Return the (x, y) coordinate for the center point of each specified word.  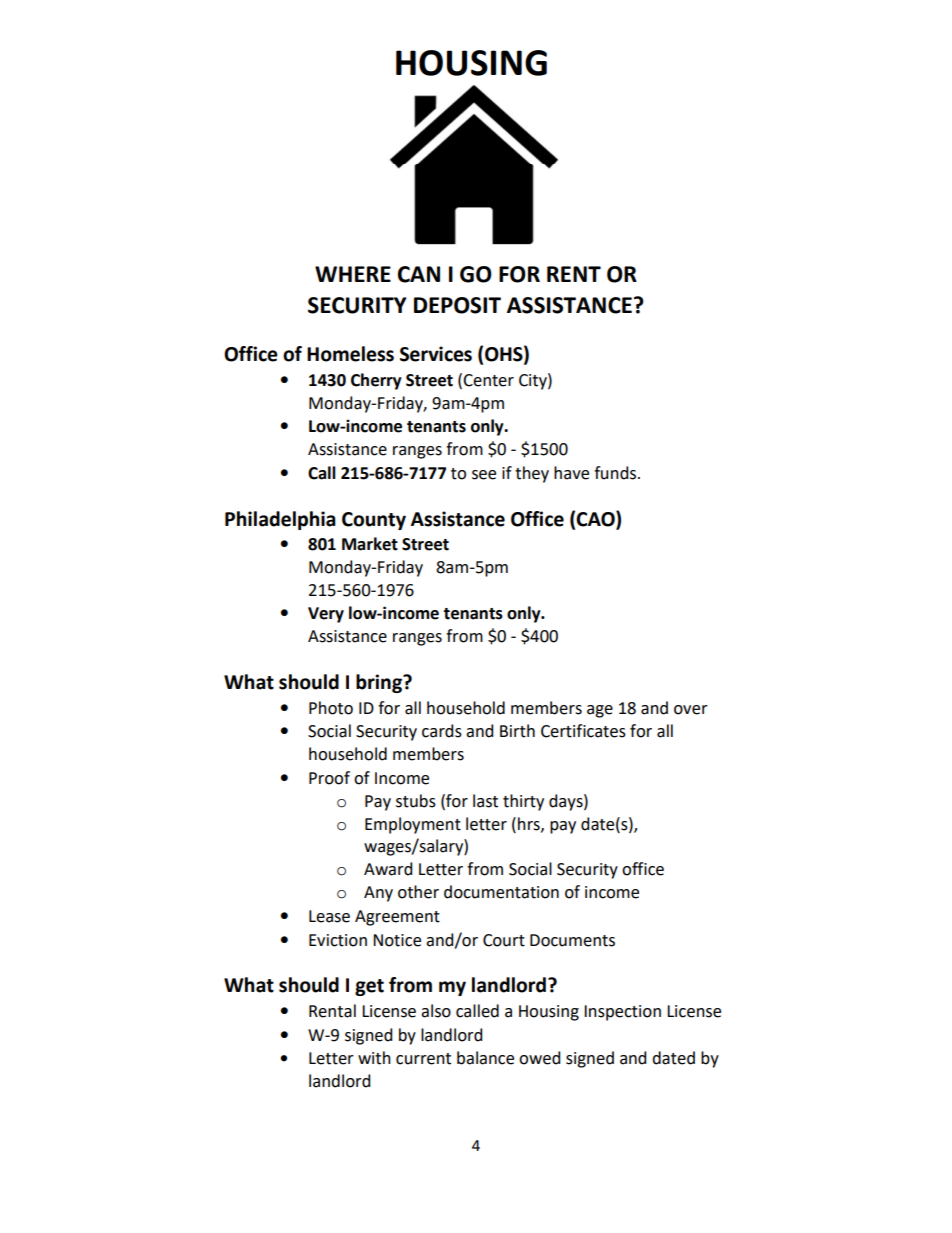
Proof (329, 778)
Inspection (622, 1013)
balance (485, 1058)
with (374, 1058)
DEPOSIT (457, 305)
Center (488, 380)
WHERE (353, 274)
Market (370, 544)
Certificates (583, 731)
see (484, 475)
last (485, 801)
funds (616, 473)
